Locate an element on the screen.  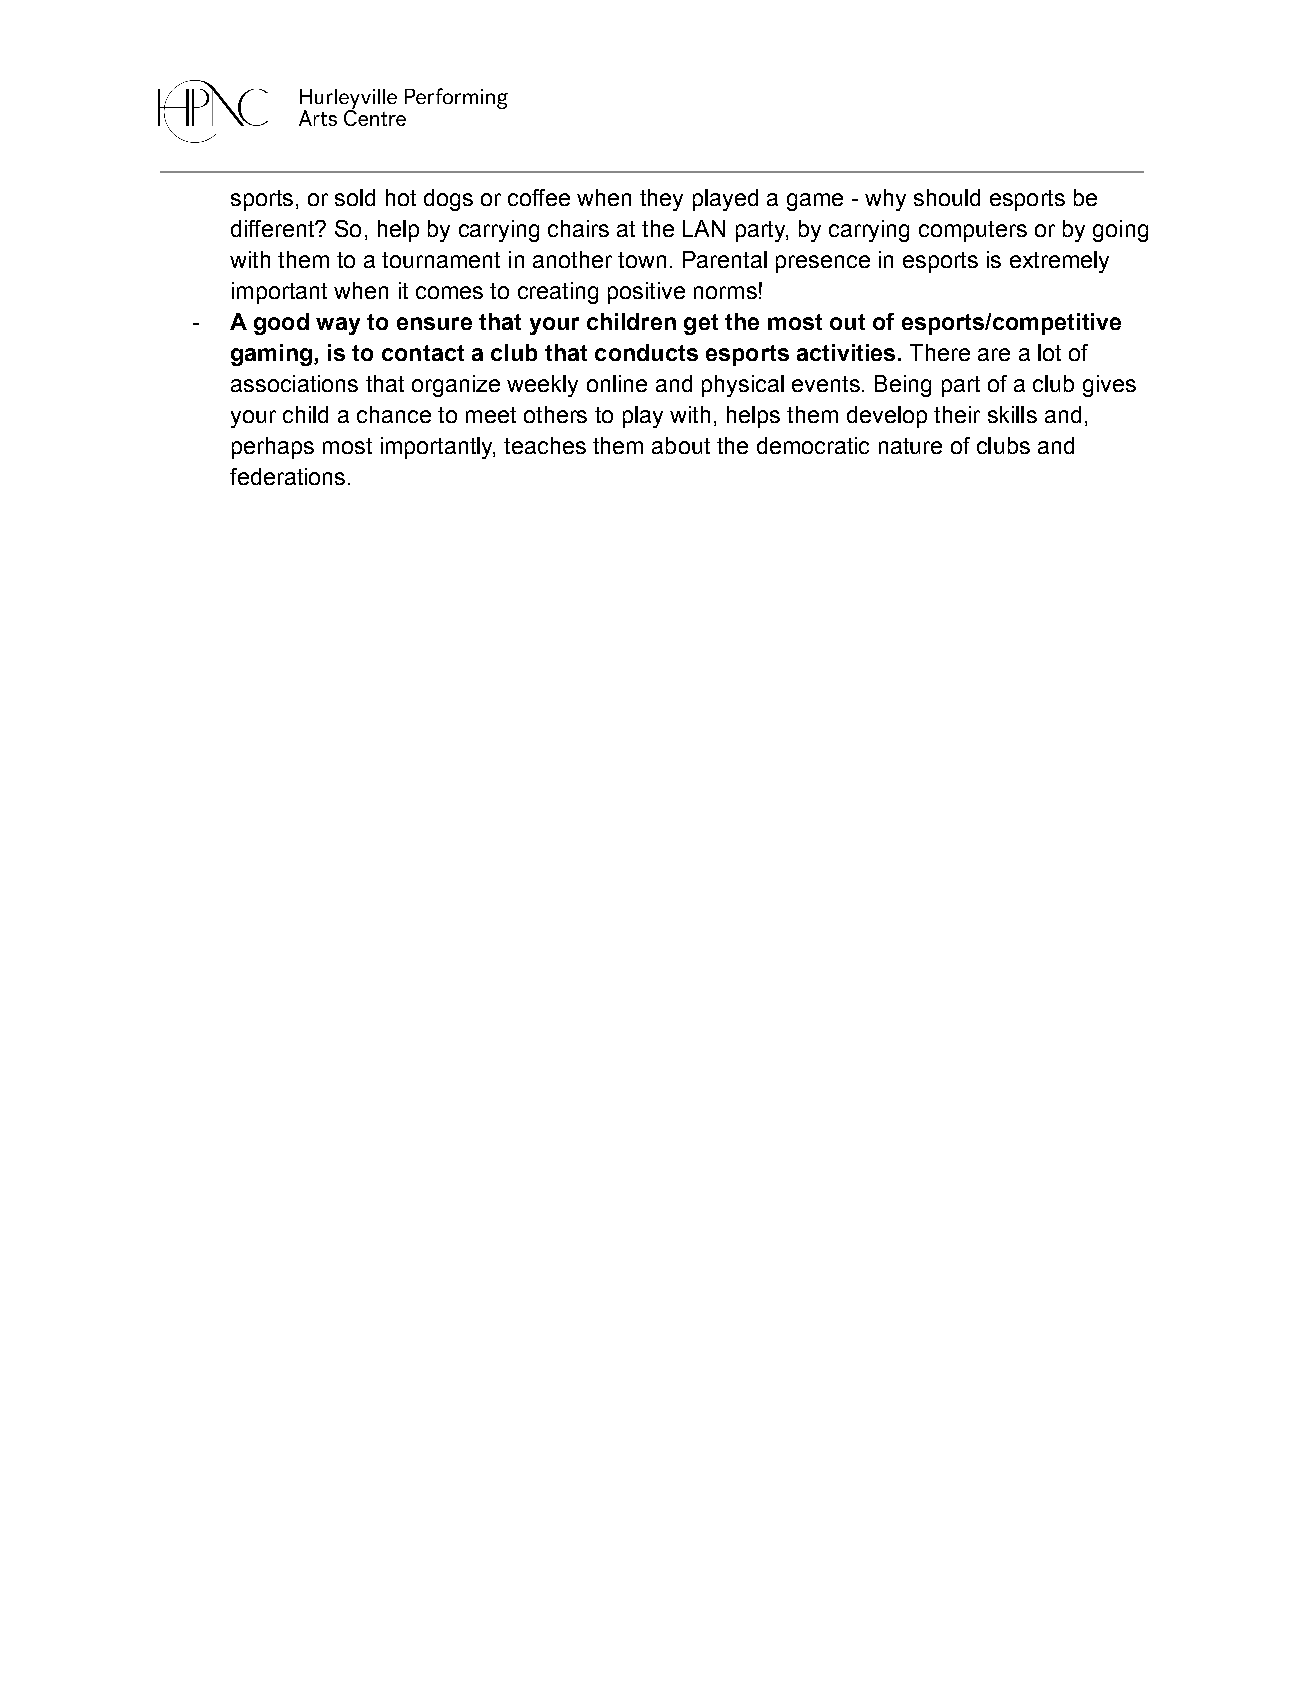
lot is located at coordinates (1049, 352).
